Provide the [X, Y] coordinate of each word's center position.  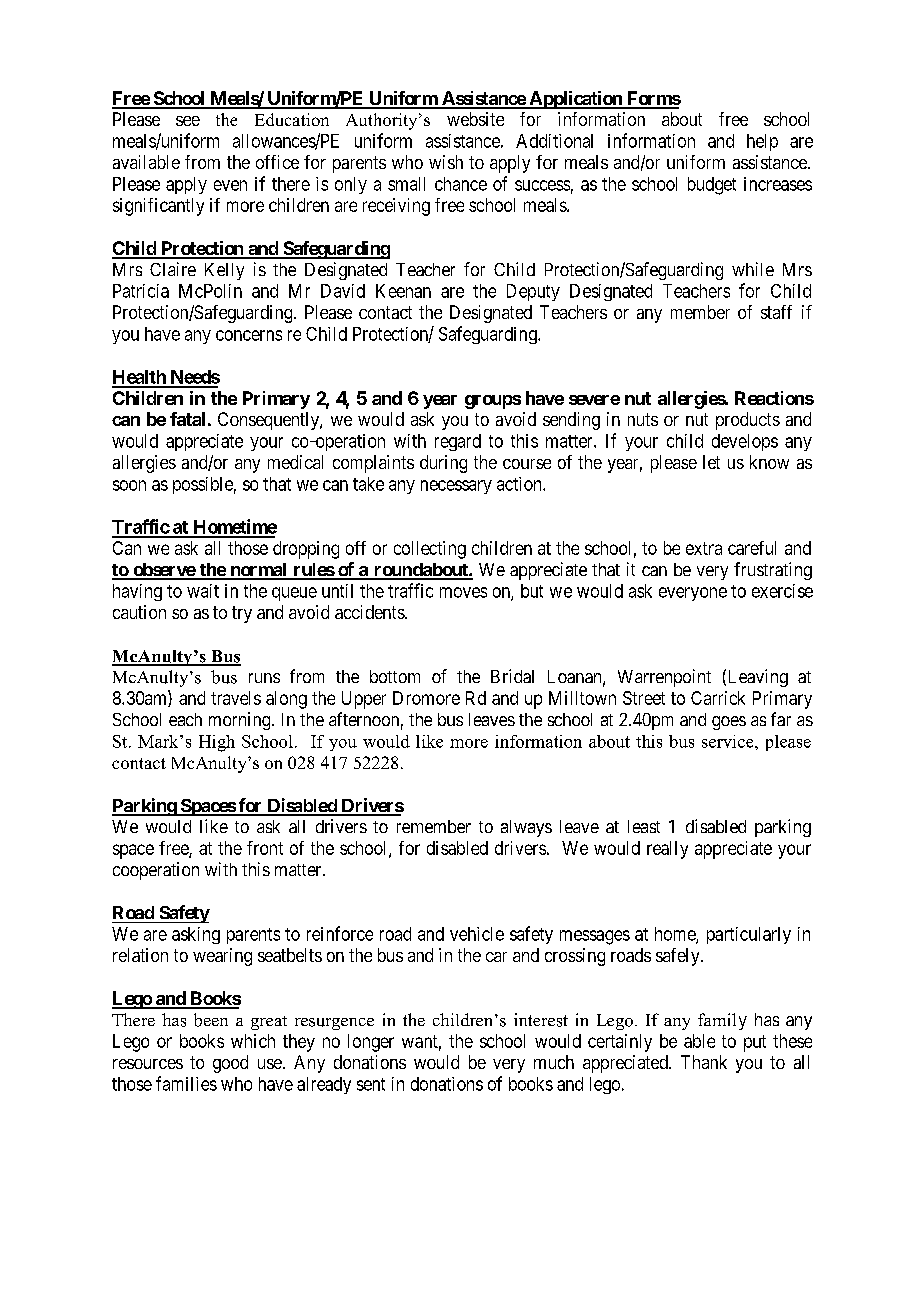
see [188, 121]
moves [463, 592]
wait [203, 591]
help [762, 142]
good [230, 1064]
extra [704, 548]
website [475, 119]
